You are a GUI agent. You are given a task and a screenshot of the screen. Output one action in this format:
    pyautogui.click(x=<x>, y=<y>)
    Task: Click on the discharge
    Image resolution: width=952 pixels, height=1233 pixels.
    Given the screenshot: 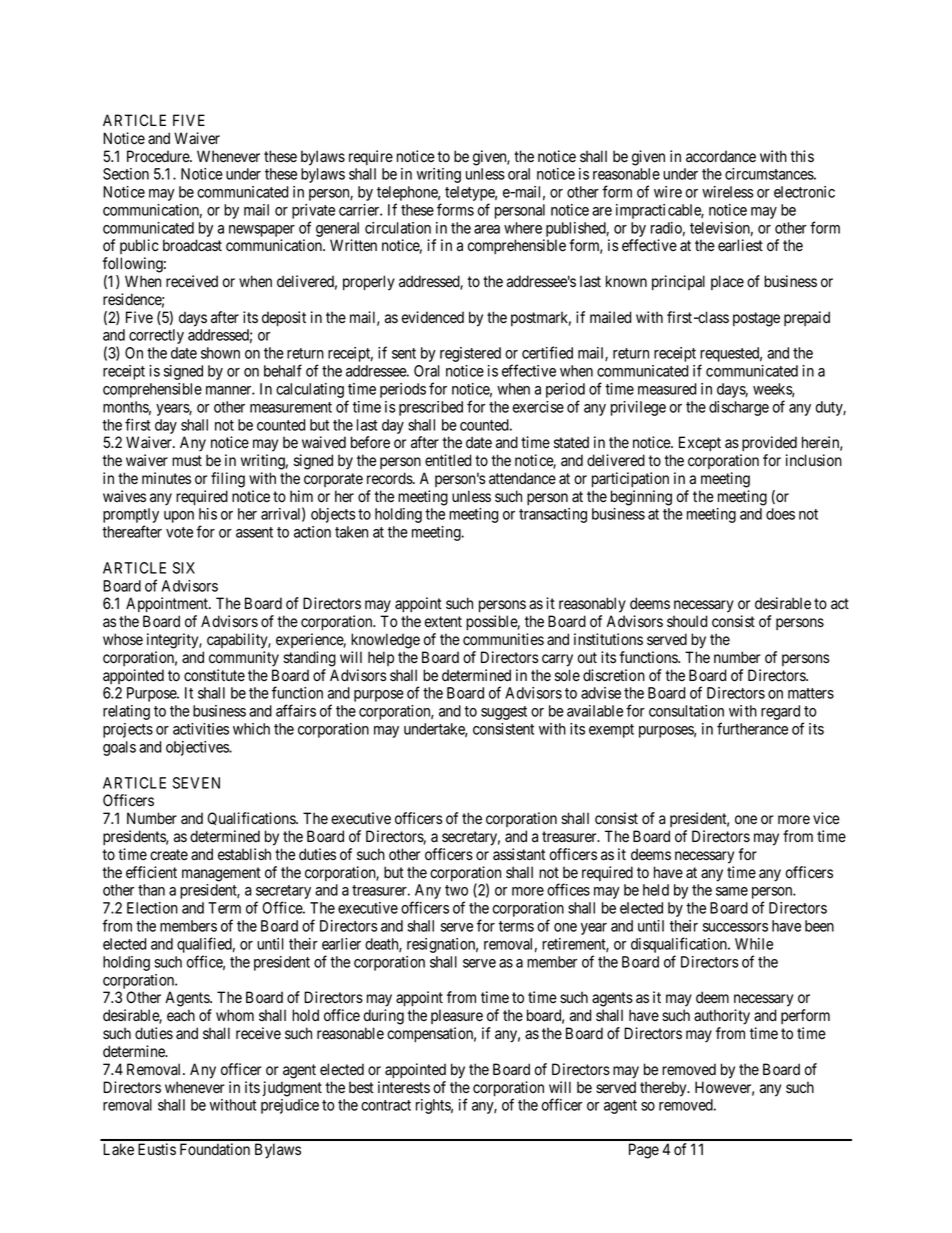 What is the action you would take?
    pyautogui.click(x=739, y=408)
